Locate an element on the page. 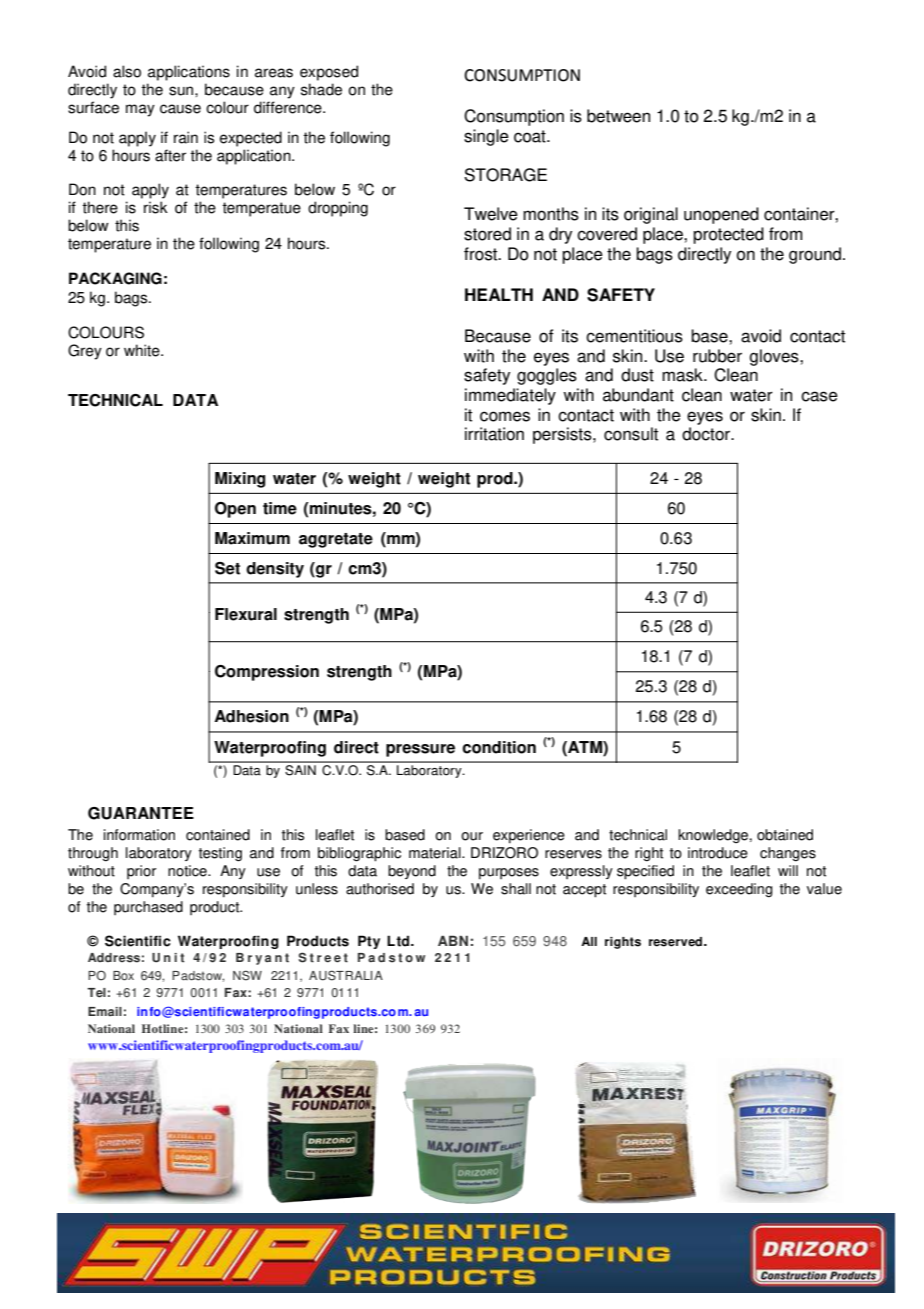 This document has height=1309, width=924. GUARANTEE is located at coordinates (141, 813).
